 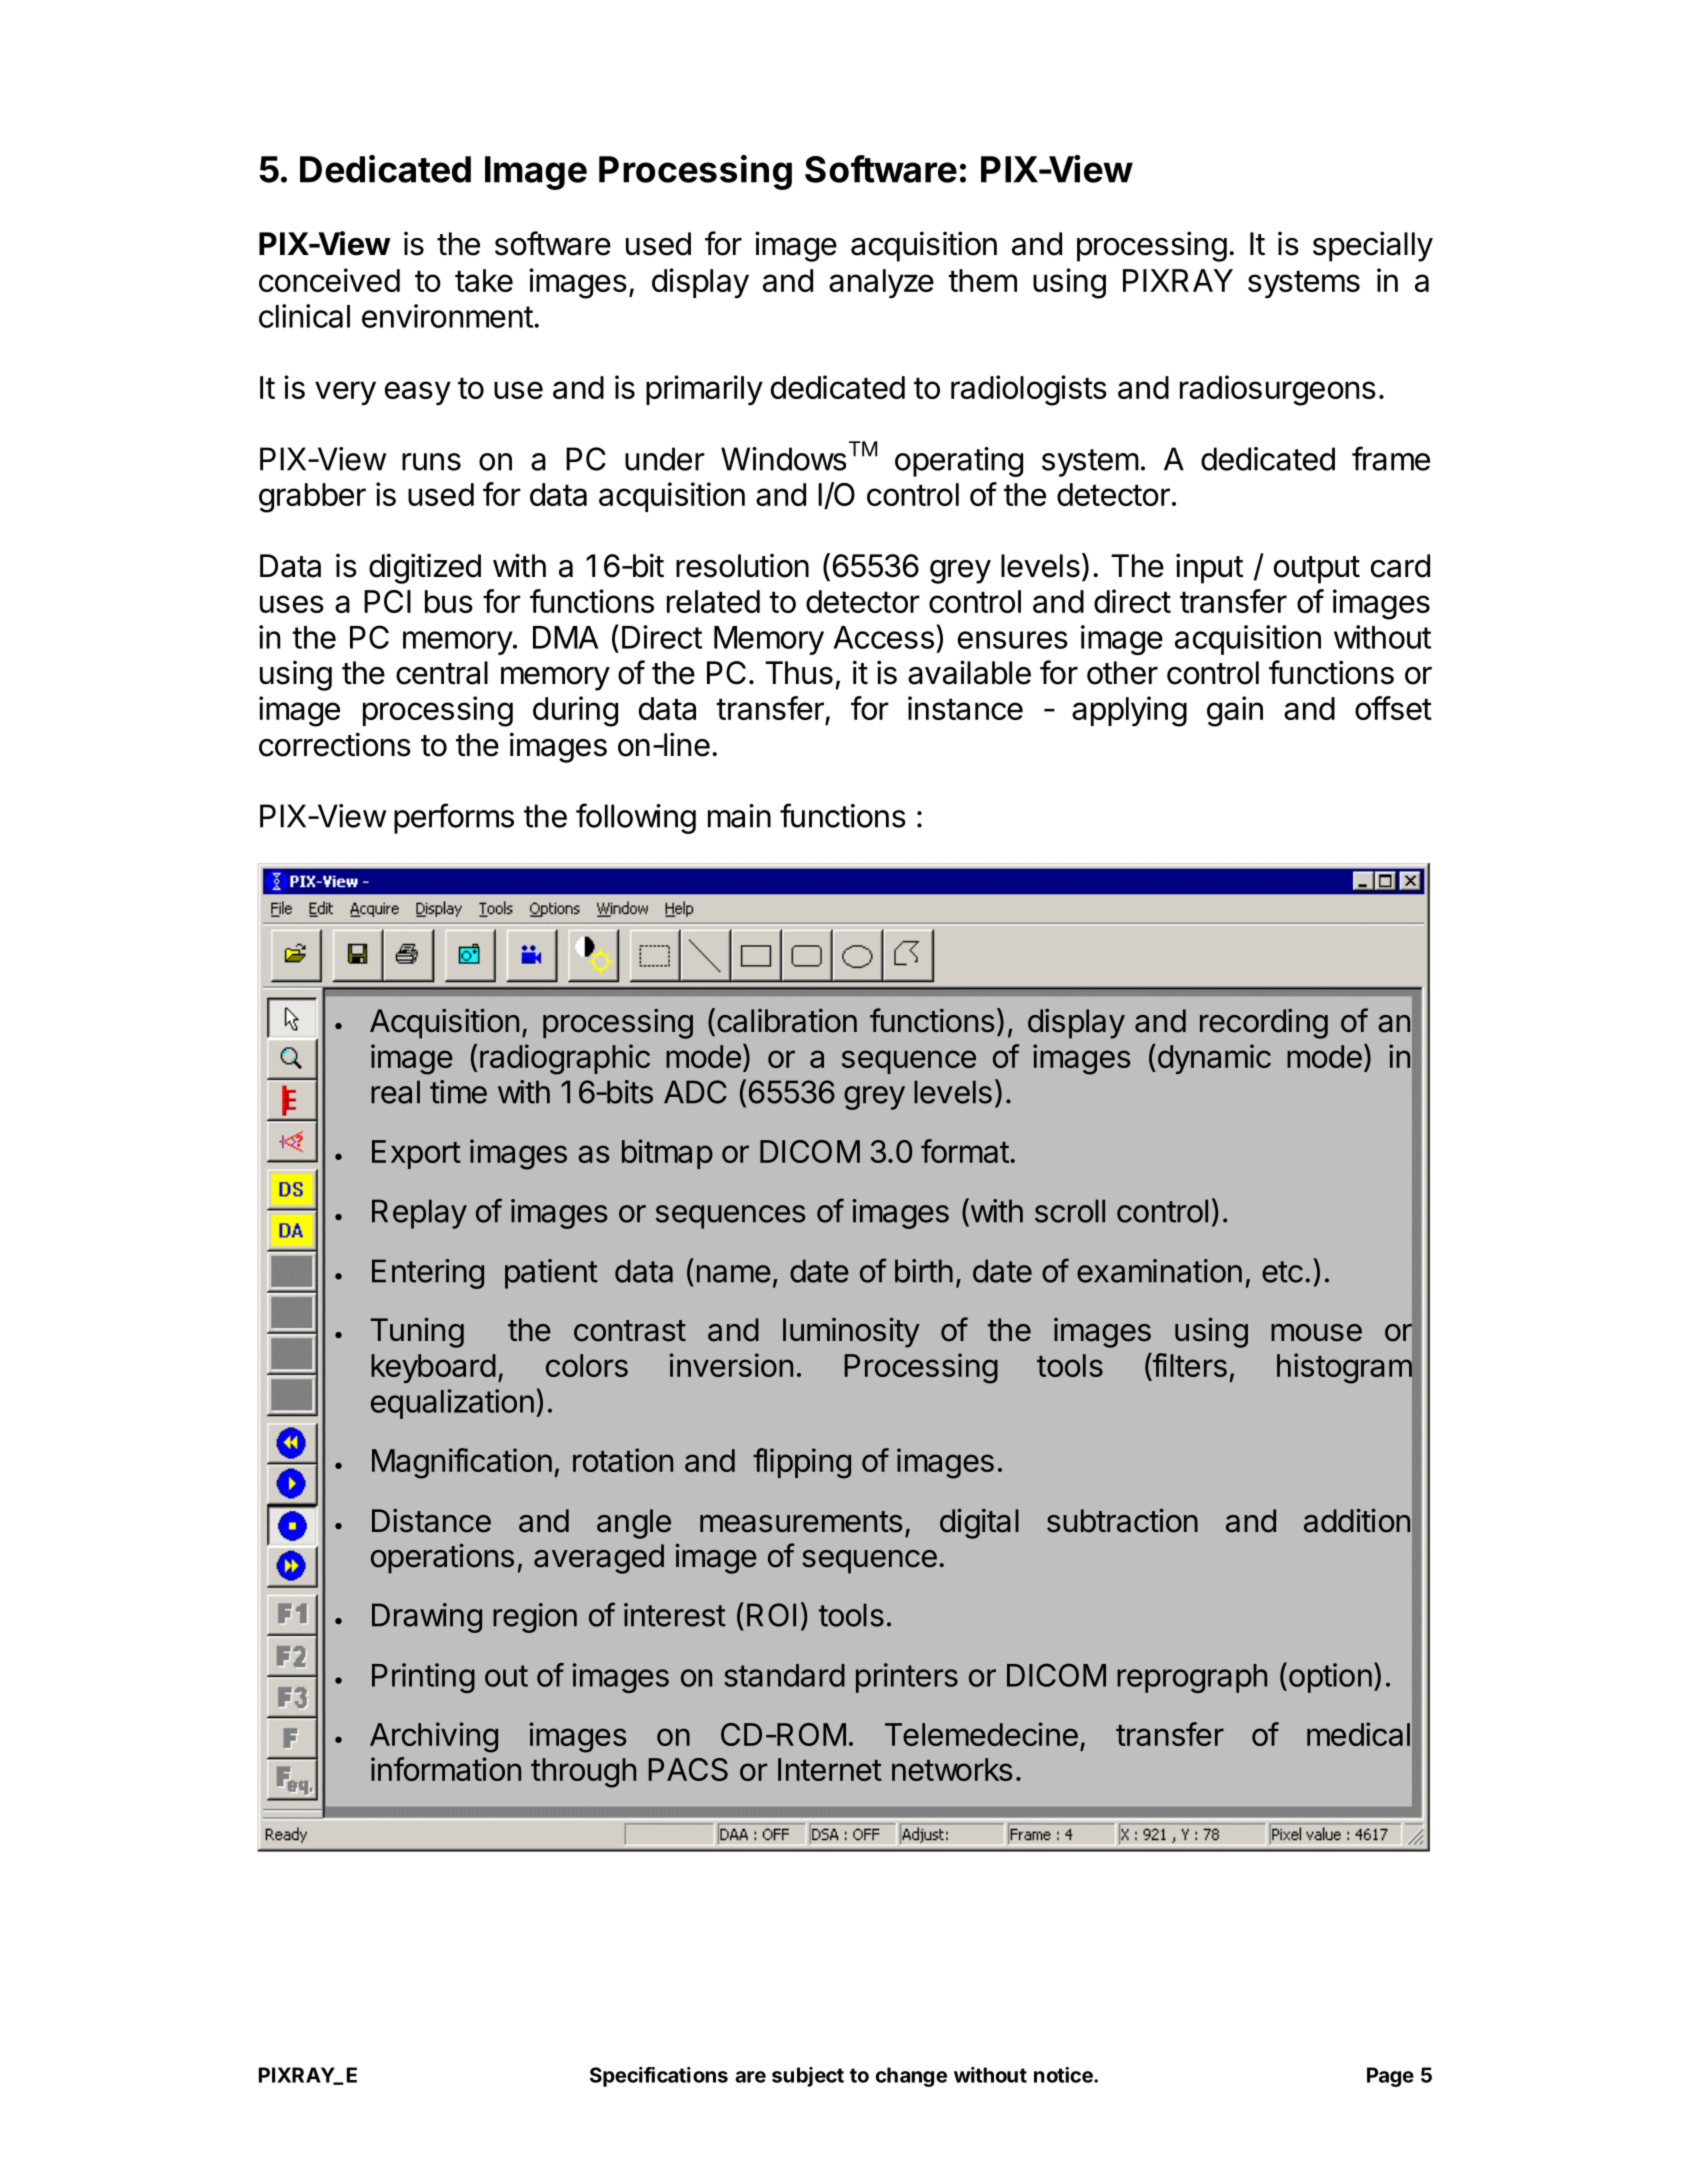 What do you see at coordinates (1357, 1520) in the page?
I see `addition` at bounding box center [1357, 1520].
